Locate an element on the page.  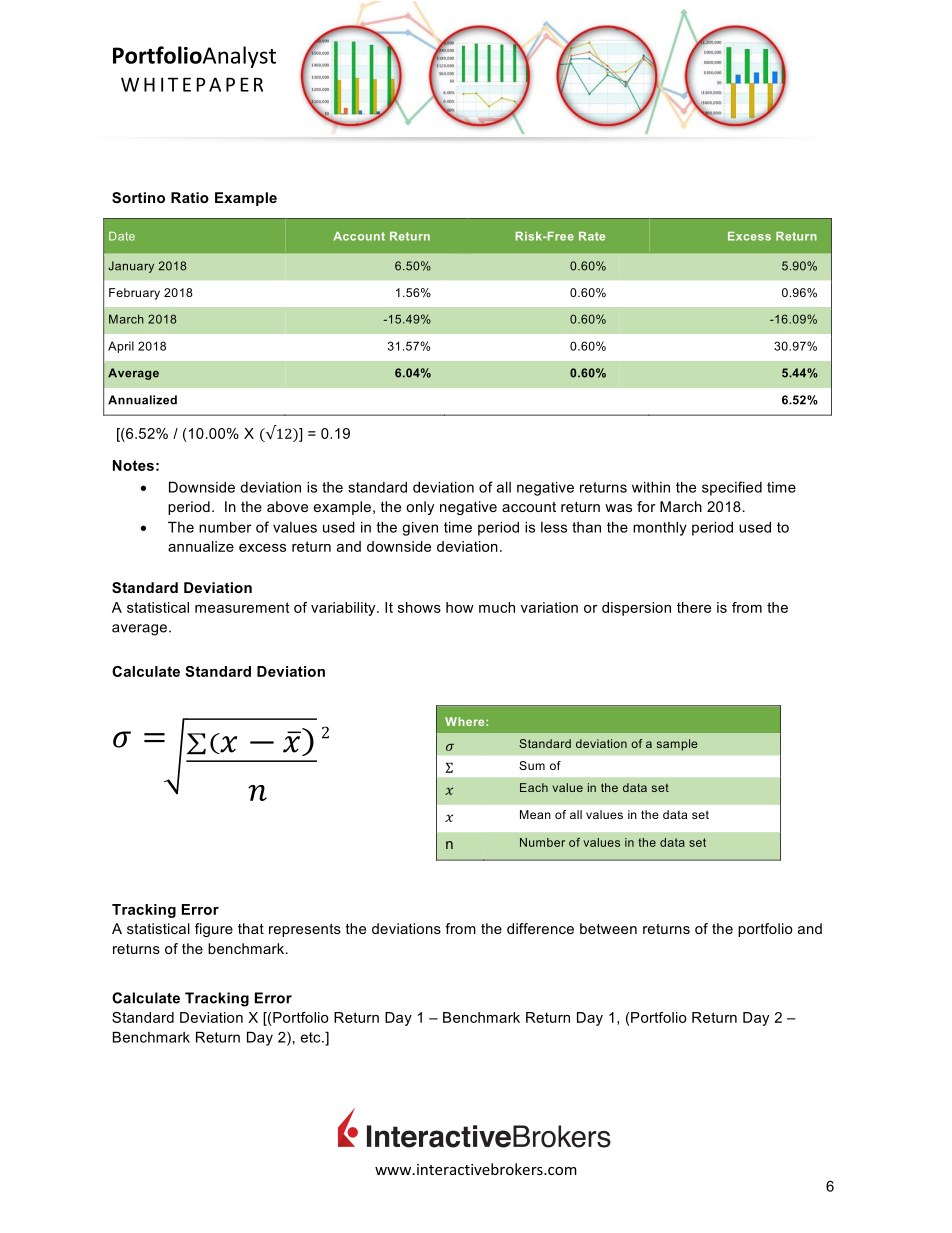
etc is located at coordinates (312, 1037).
